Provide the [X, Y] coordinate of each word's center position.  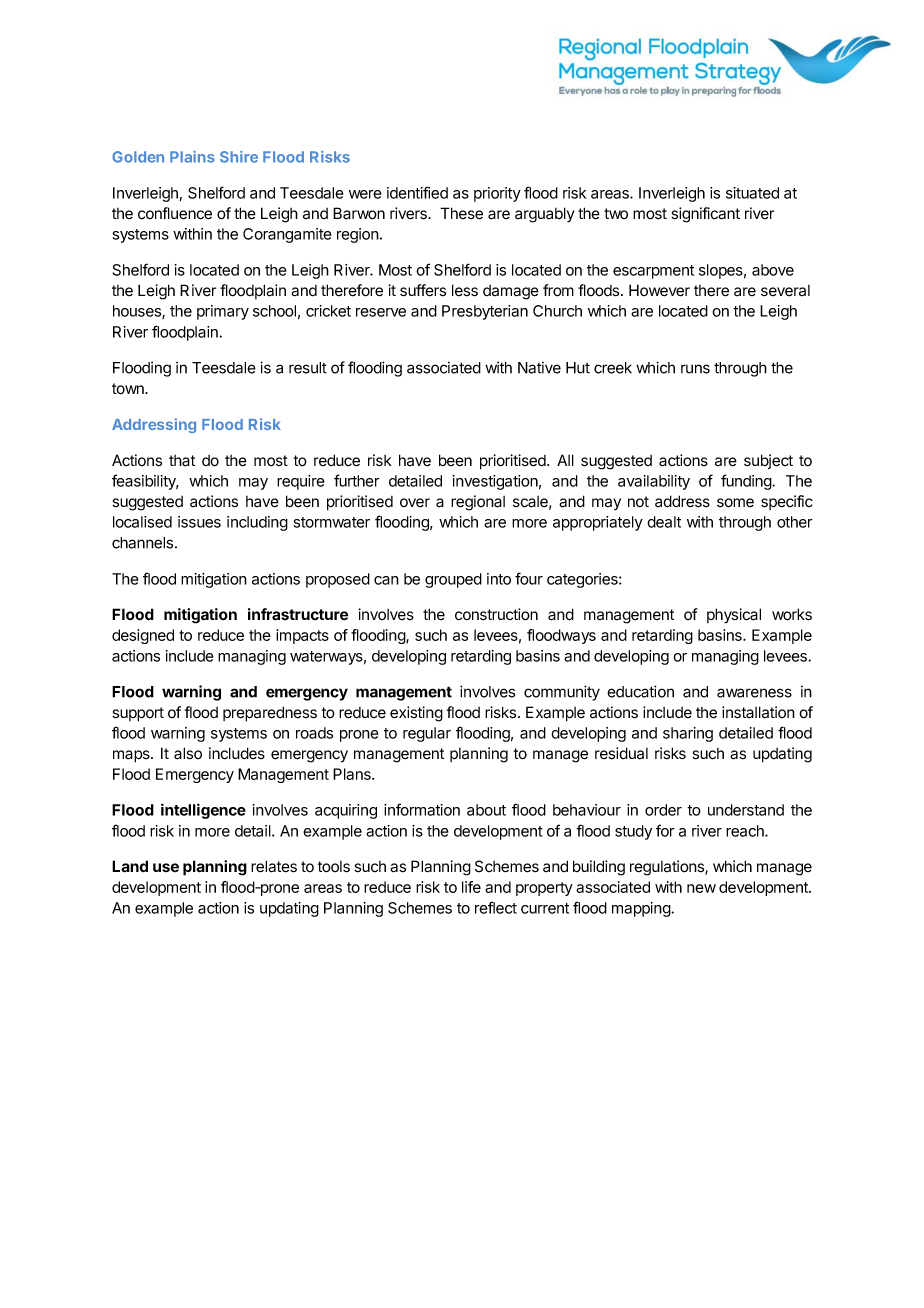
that [182, 461]
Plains [192, 157]
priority [497, 194]
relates [274, 866]
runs [695, 369]
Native [539, 367]
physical [734, 616]
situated [752, 193]
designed [143, 636]
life [471, 887]
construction [496, 614]
